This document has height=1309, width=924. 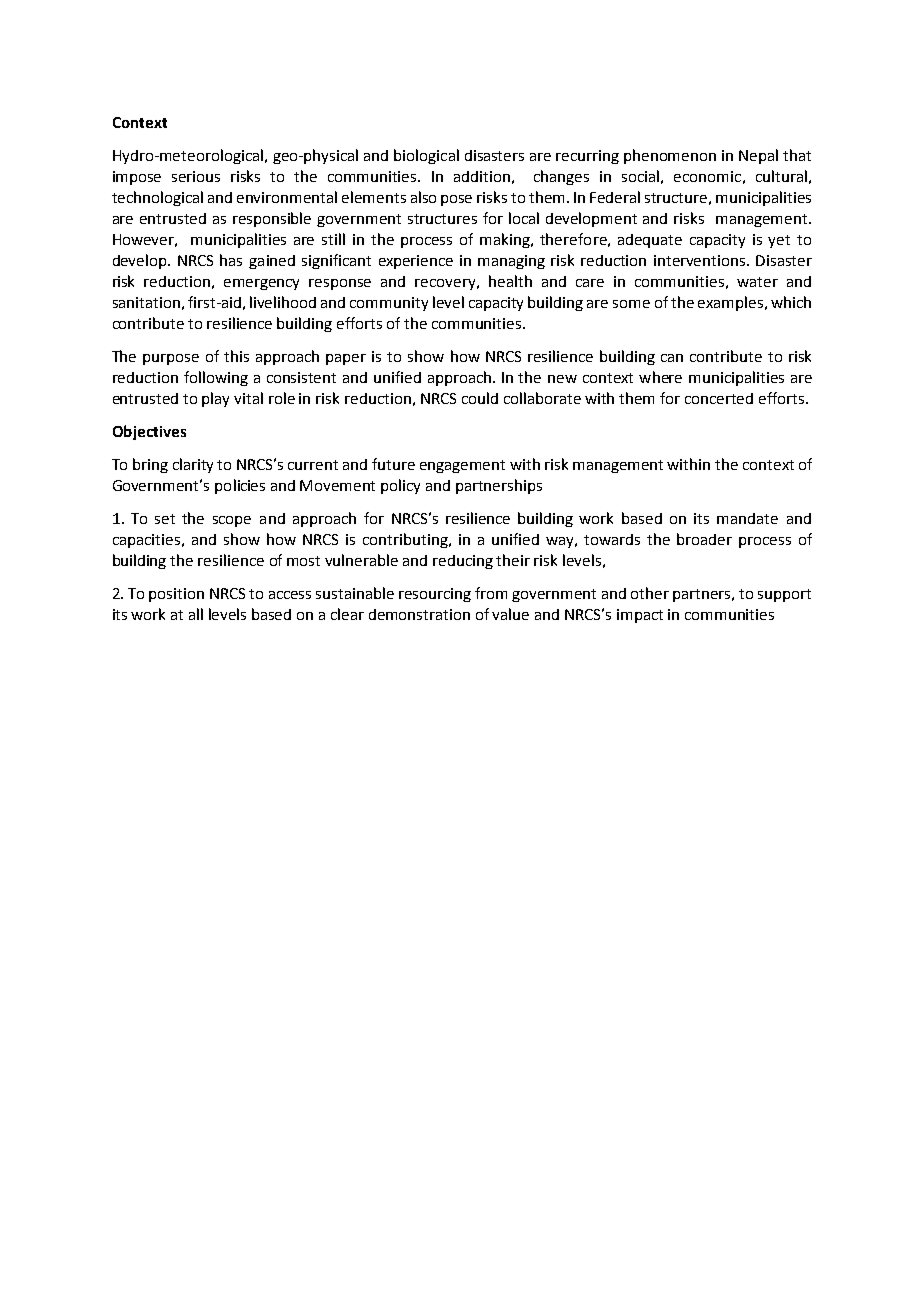 I want to click on support, so click(x=784, y=595).
